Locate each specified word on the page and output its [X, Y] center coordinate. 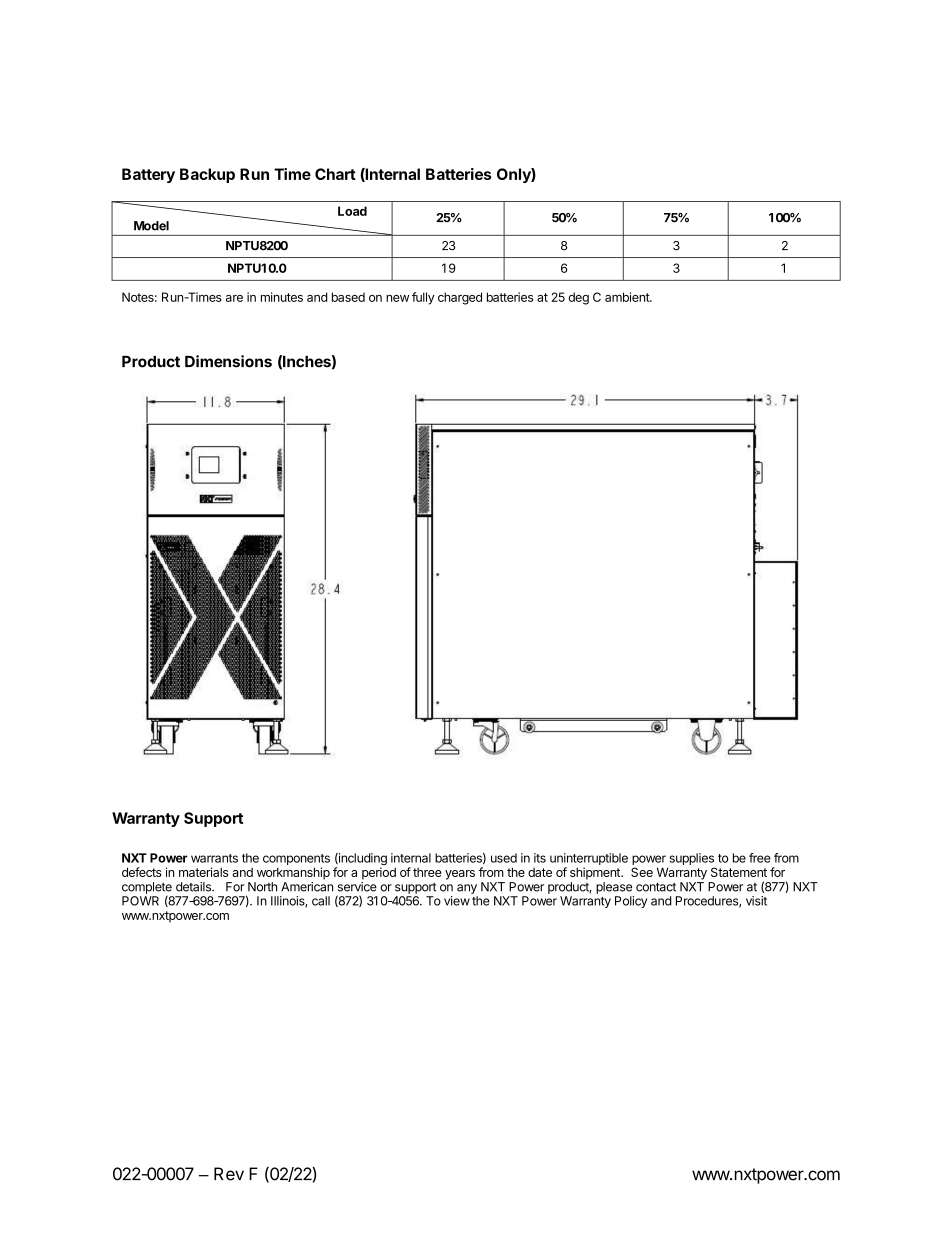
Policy [631, 902]
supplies [691, 860]
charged [460, 298]
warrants [214, 858]
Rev [229, 1174]
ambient [628, 297]
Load [352, 211]
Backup [207, 175]
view [457, 901]
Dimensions [228, 361]
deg [578, 298]
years [460, 875]
